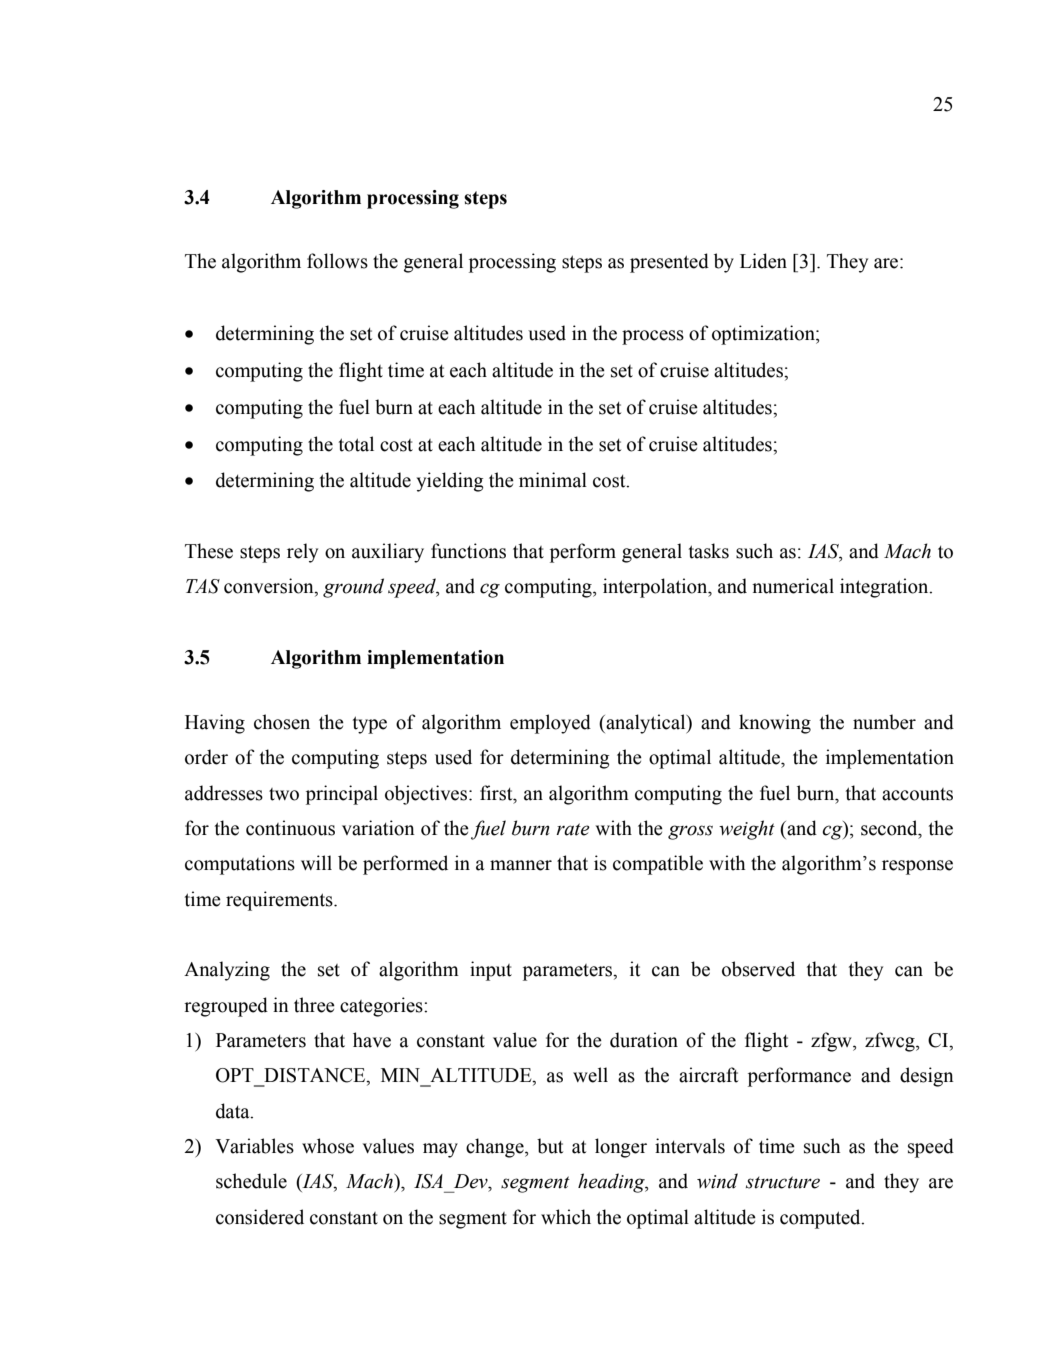 Image resolution: width=1046 pixels, height=1353 pixels. Describe the element at coordinates (550, 724) in the screenshot. I see `employed` at that location.
